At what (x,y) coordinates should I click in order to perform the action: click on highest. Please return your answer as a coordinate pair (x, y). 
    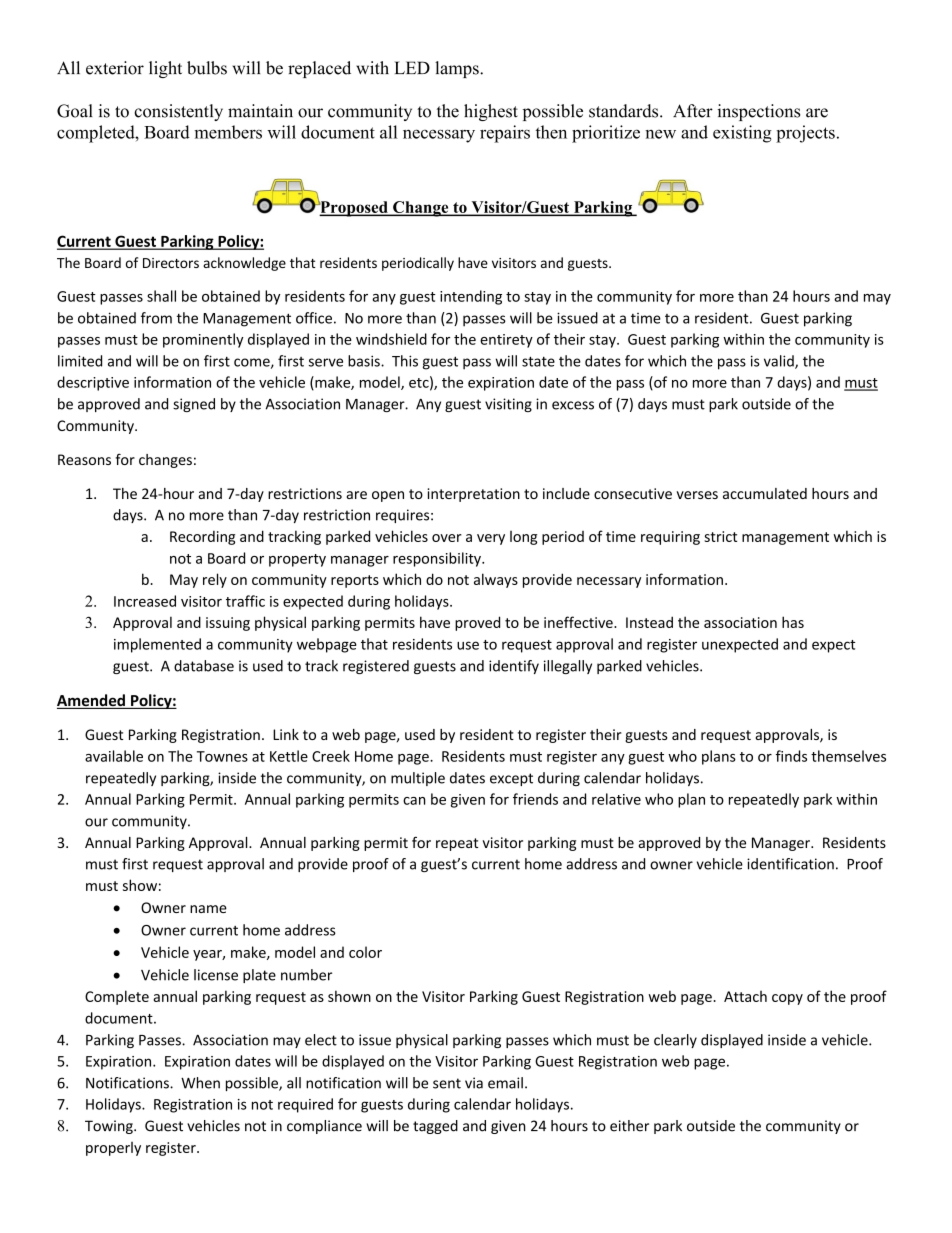
    Looking at the image, I should click on (491, 112).
